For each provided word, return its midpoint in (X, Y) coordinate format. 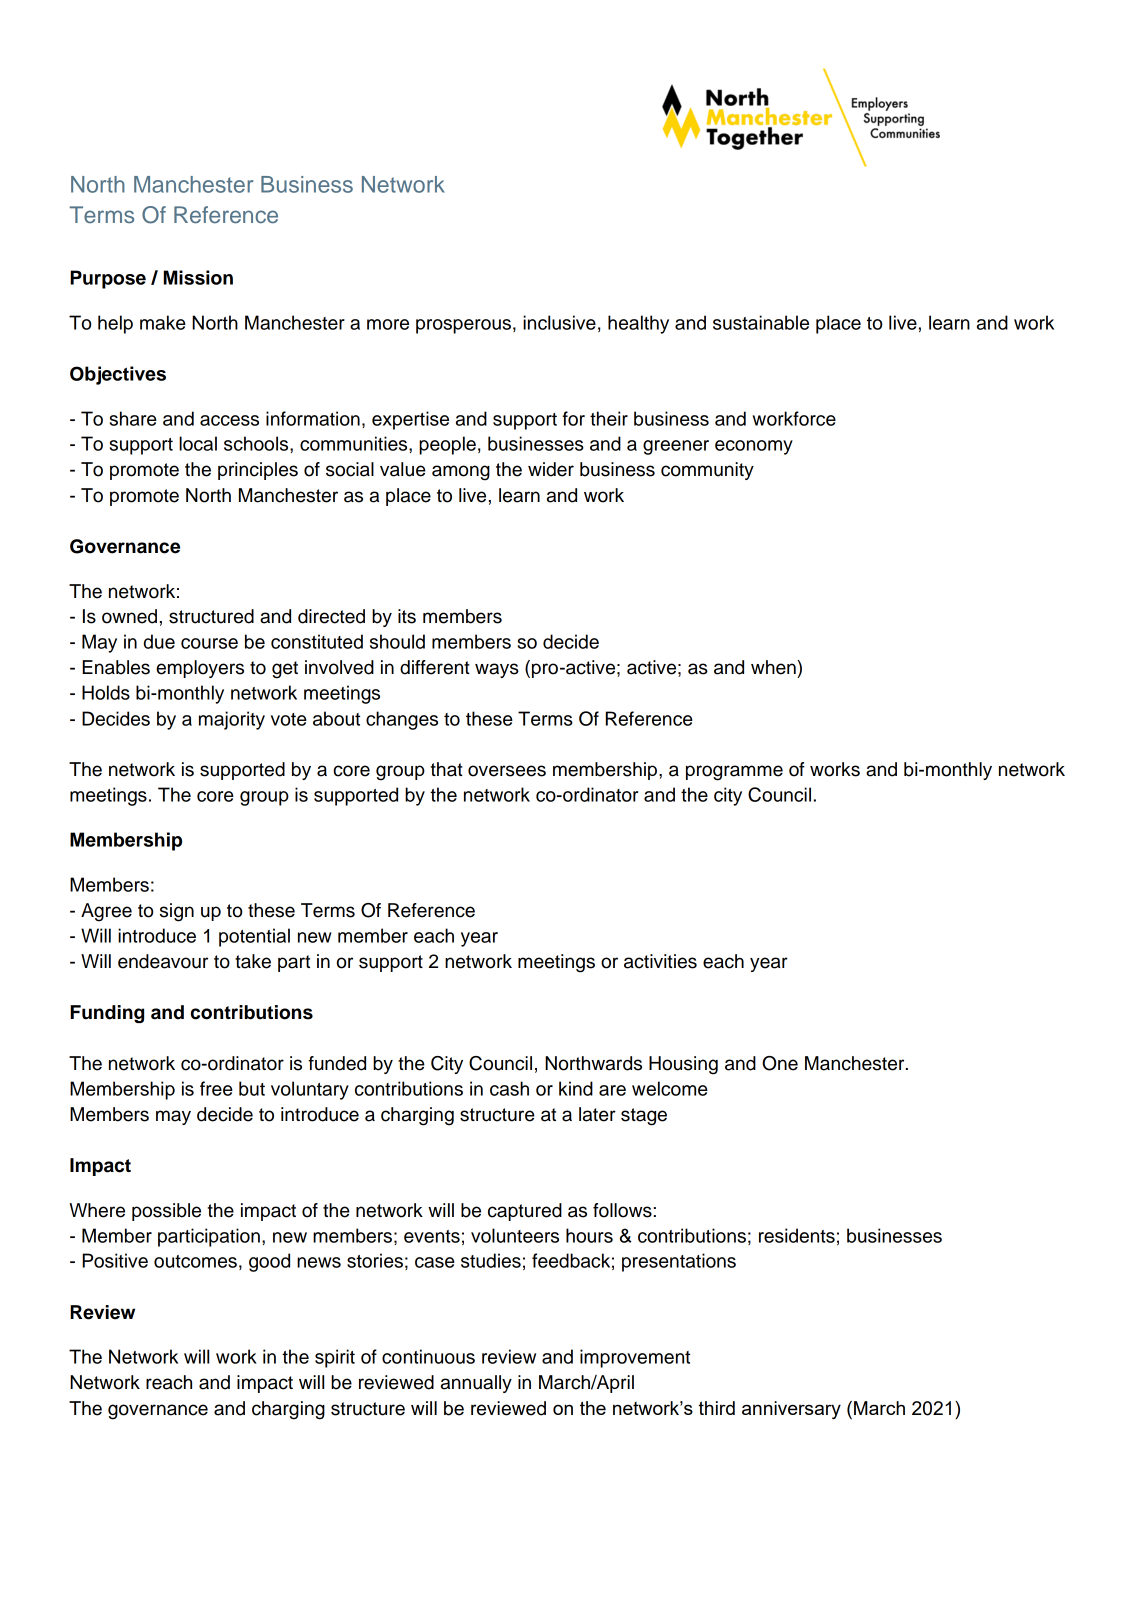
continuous (428, 1356)
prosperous (463, 326)
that (447, 769)
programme (734, 773)
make (163, 322)
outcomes (195, 1261)
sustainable (761, 322)
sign (177, 912)
